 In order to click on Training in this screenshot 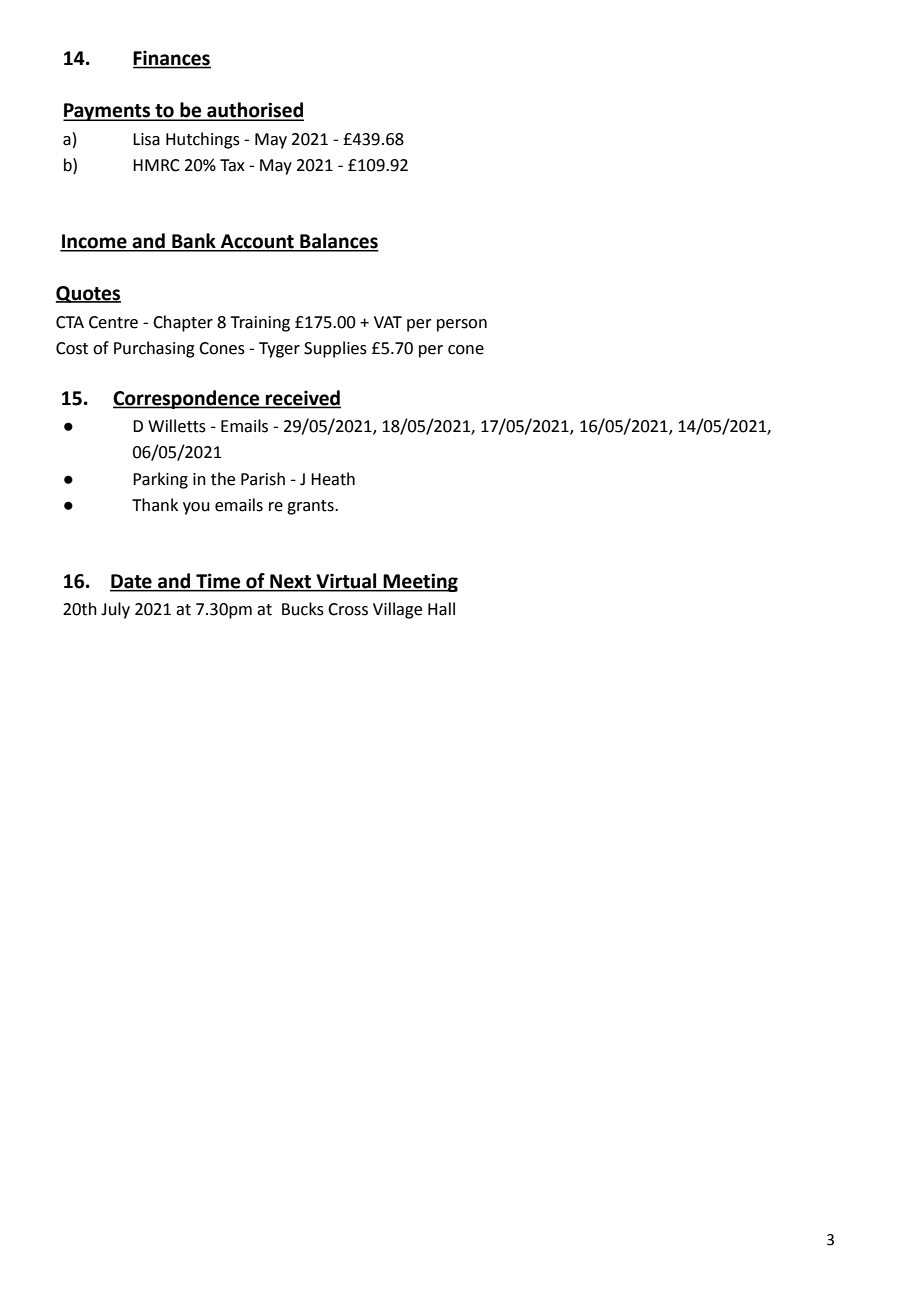, I will do `click(260, 324)`.
